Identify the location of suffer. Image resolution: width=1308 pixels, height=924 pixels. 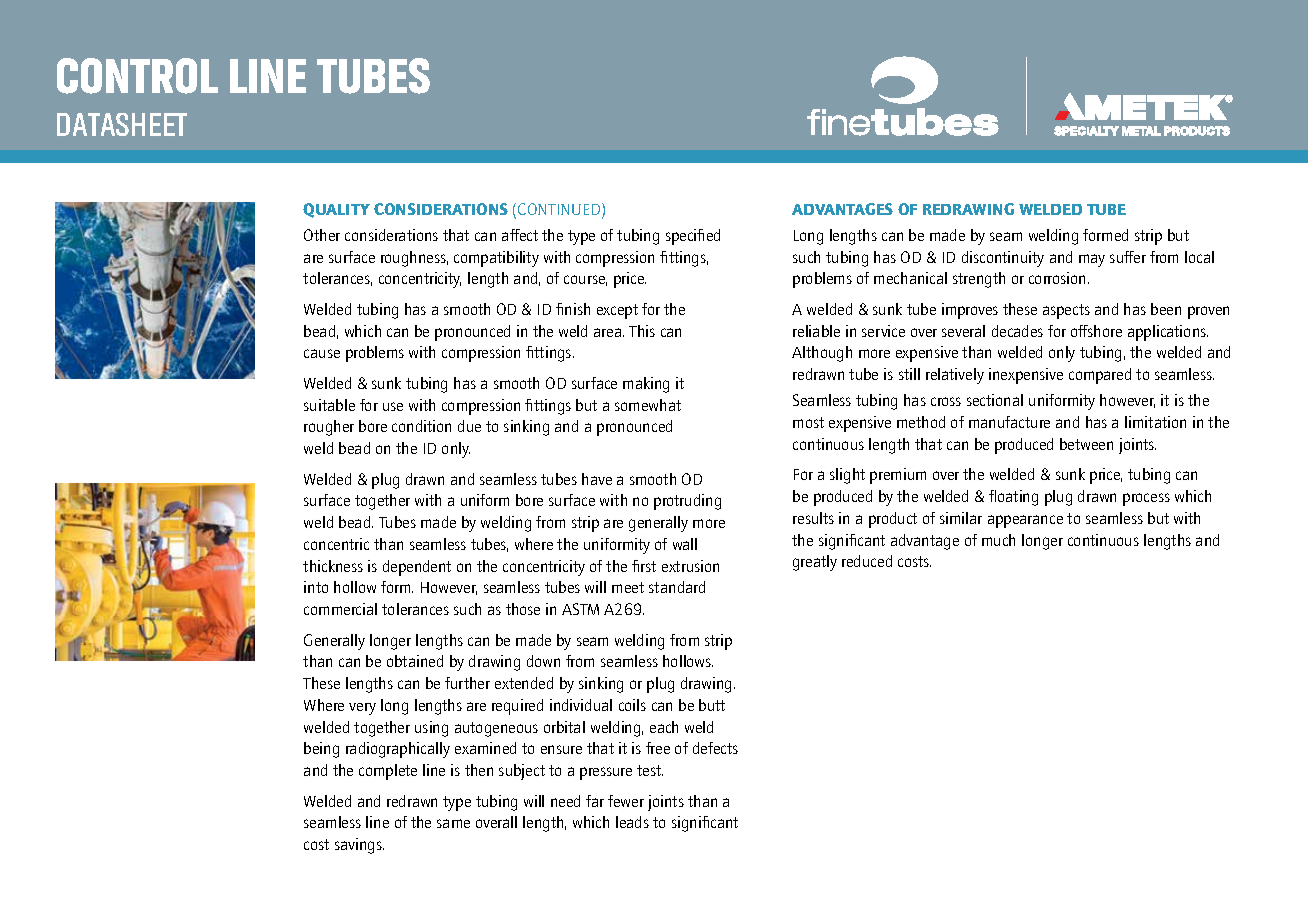
(1128, 257).
